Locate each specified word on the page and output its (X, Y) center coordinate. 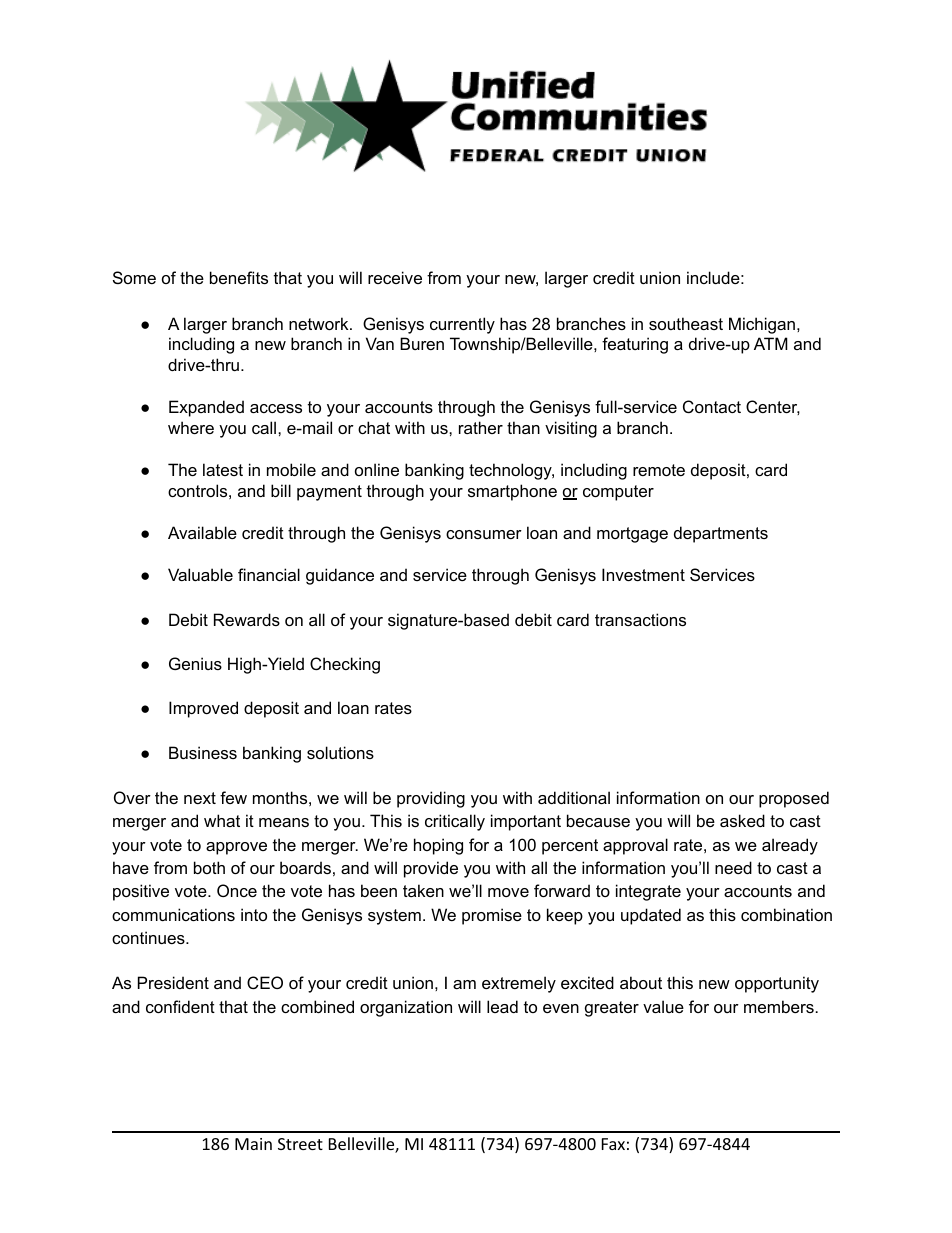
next (200, 798)
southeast (686, 323)
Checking (345, 665)
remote (659, 470)
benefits (239, 277)
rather (481, 427)
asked (742, 820)
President (173, 982)
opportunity (777, 984)
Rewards (247, 619)
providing (431, 799)
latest (223, 469)
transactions (640, 619)
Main (253, 1144)
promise (492, 916)
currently (462, 325)
